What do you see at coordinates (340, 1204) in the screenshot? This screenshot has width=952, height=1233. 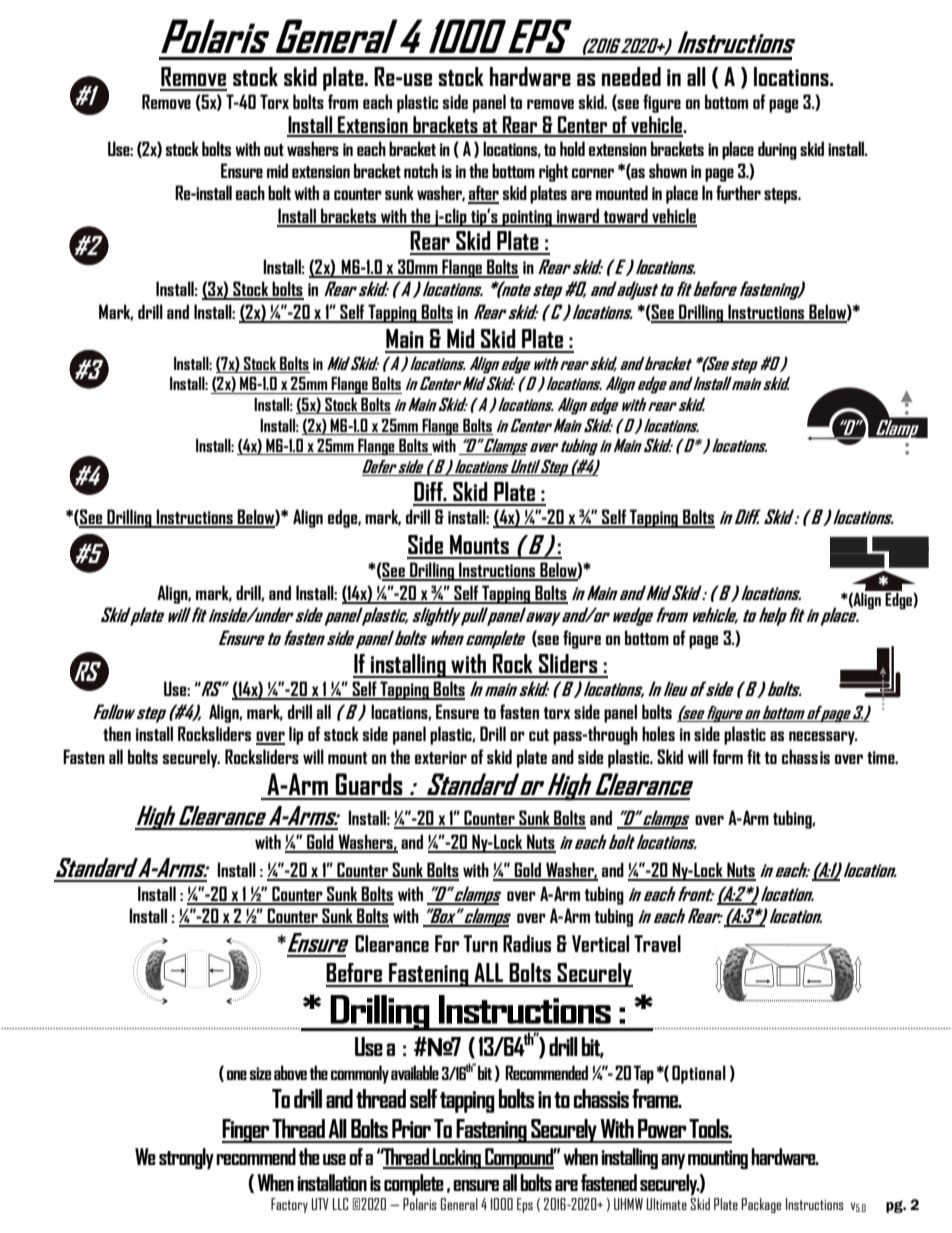 I see `LLC` at bounding box center [340, 1204].
